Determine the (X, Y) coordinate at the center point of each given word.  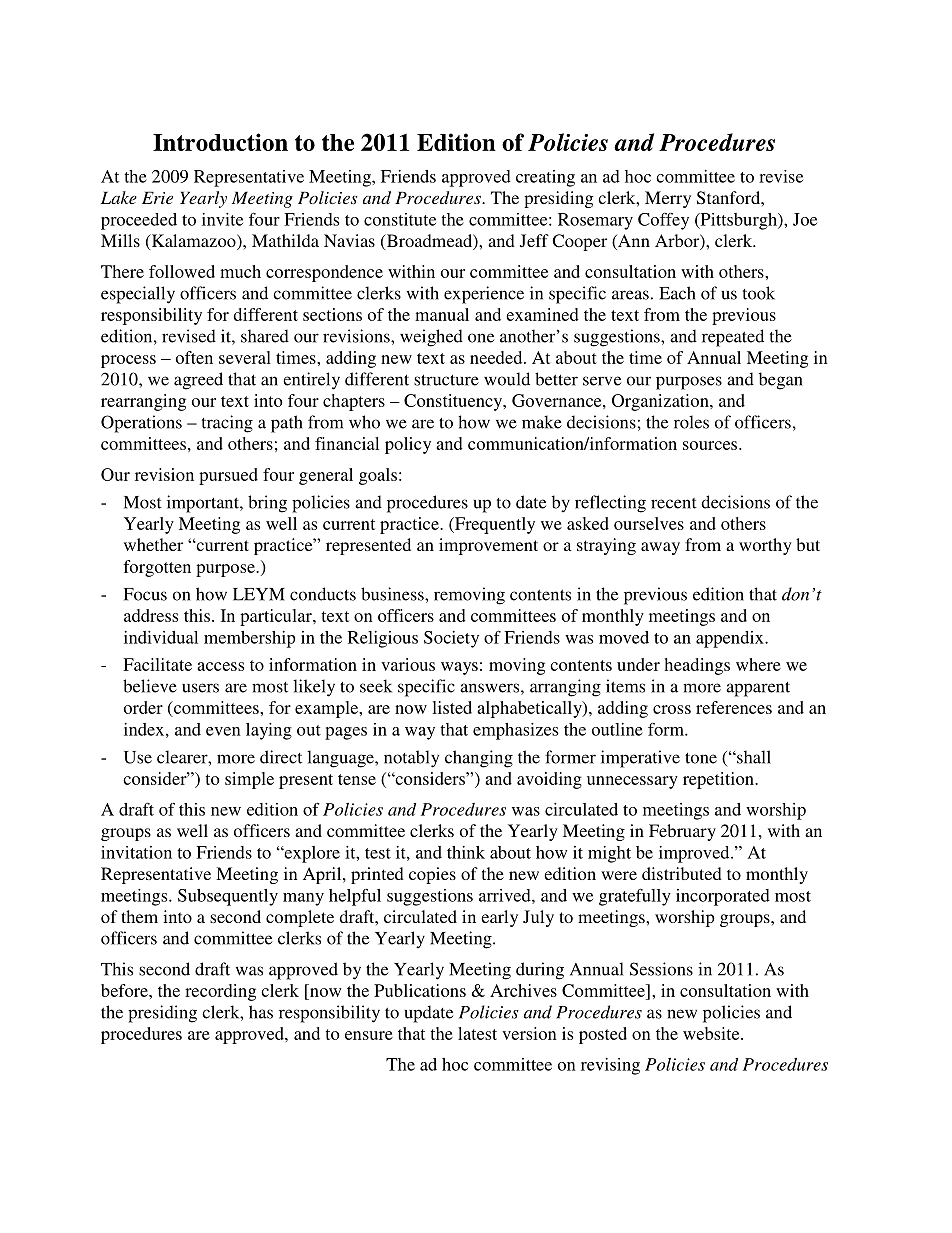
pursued (228, 476)
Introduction (220, 142)
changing (479, 759)
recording (220, 992)
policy (408, 445)
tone (701, 758)
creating (545, 178)
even (223, 731)
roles (691, 422)
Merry (668, 199)
